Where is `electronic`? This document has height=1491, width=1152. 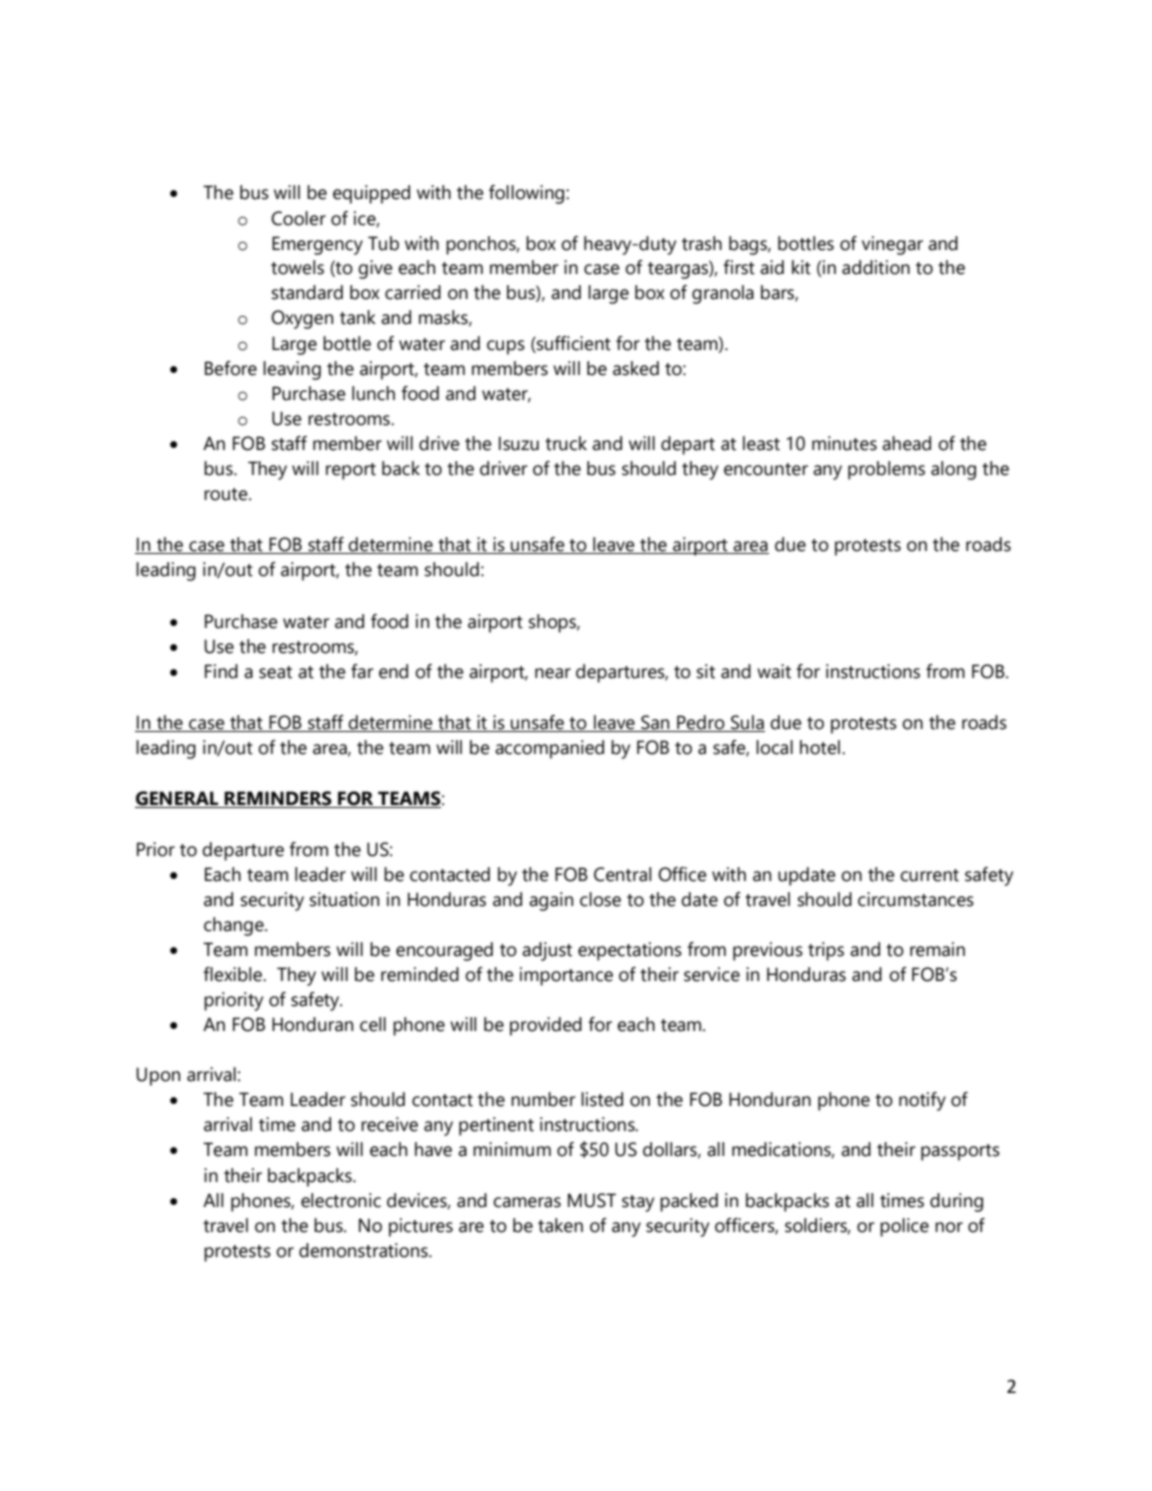
electronic is located at coordinates (341, 1200).
